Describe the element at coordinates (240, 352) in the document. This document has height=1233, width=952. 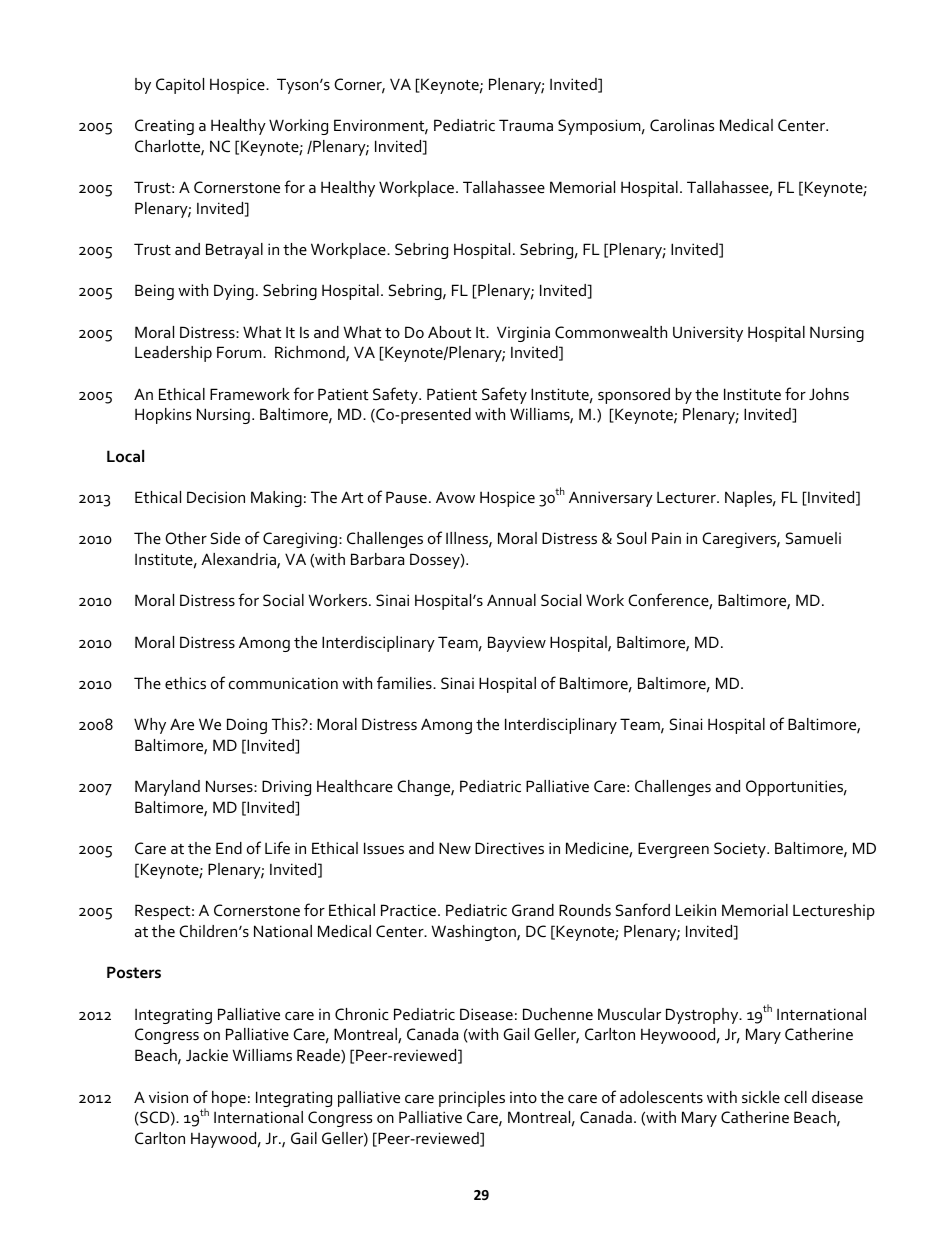
I see `Forum` at that location.
